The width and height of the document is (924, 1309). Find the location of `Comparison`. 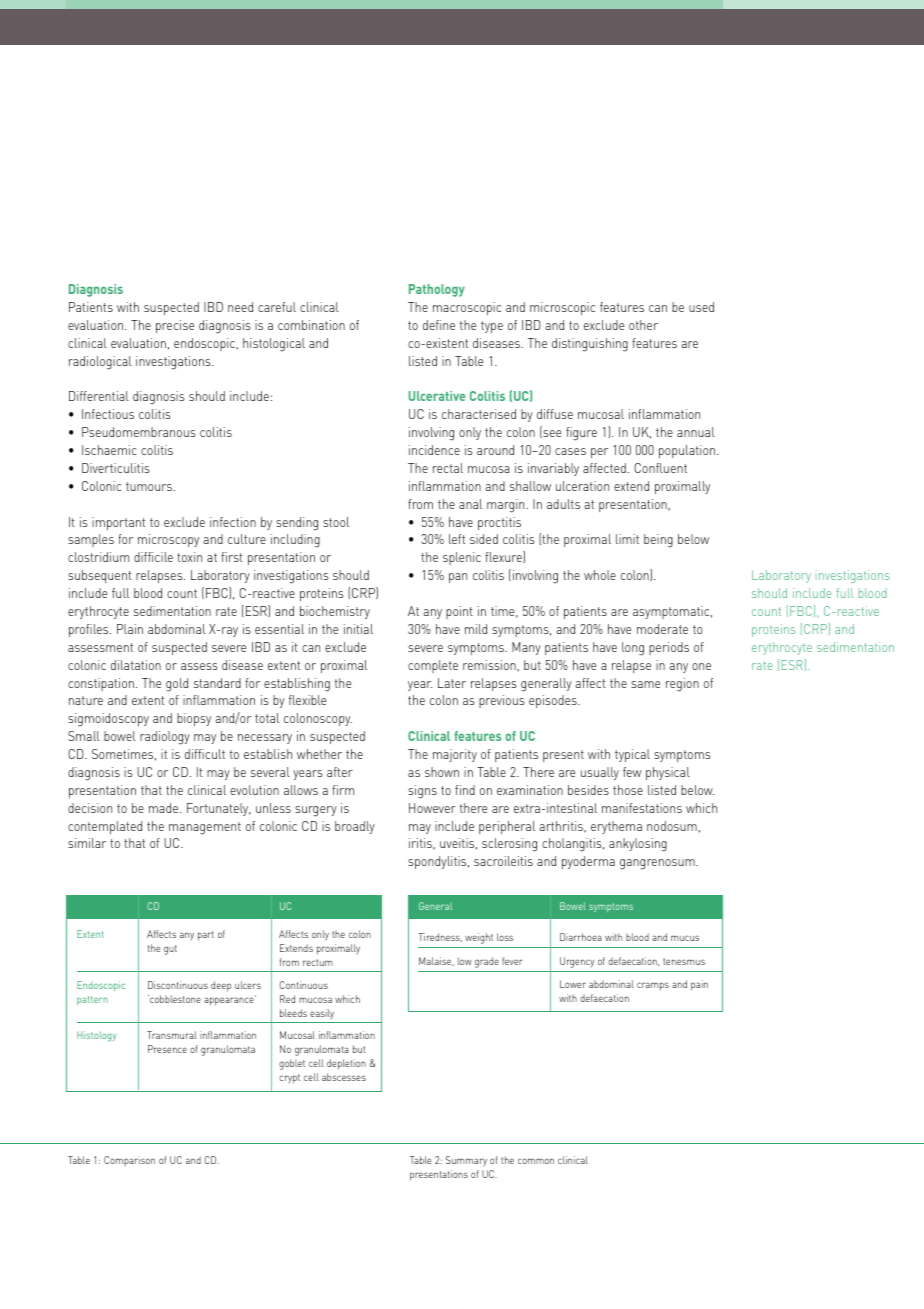

Comparison is located at coordinates (129, 1161).
